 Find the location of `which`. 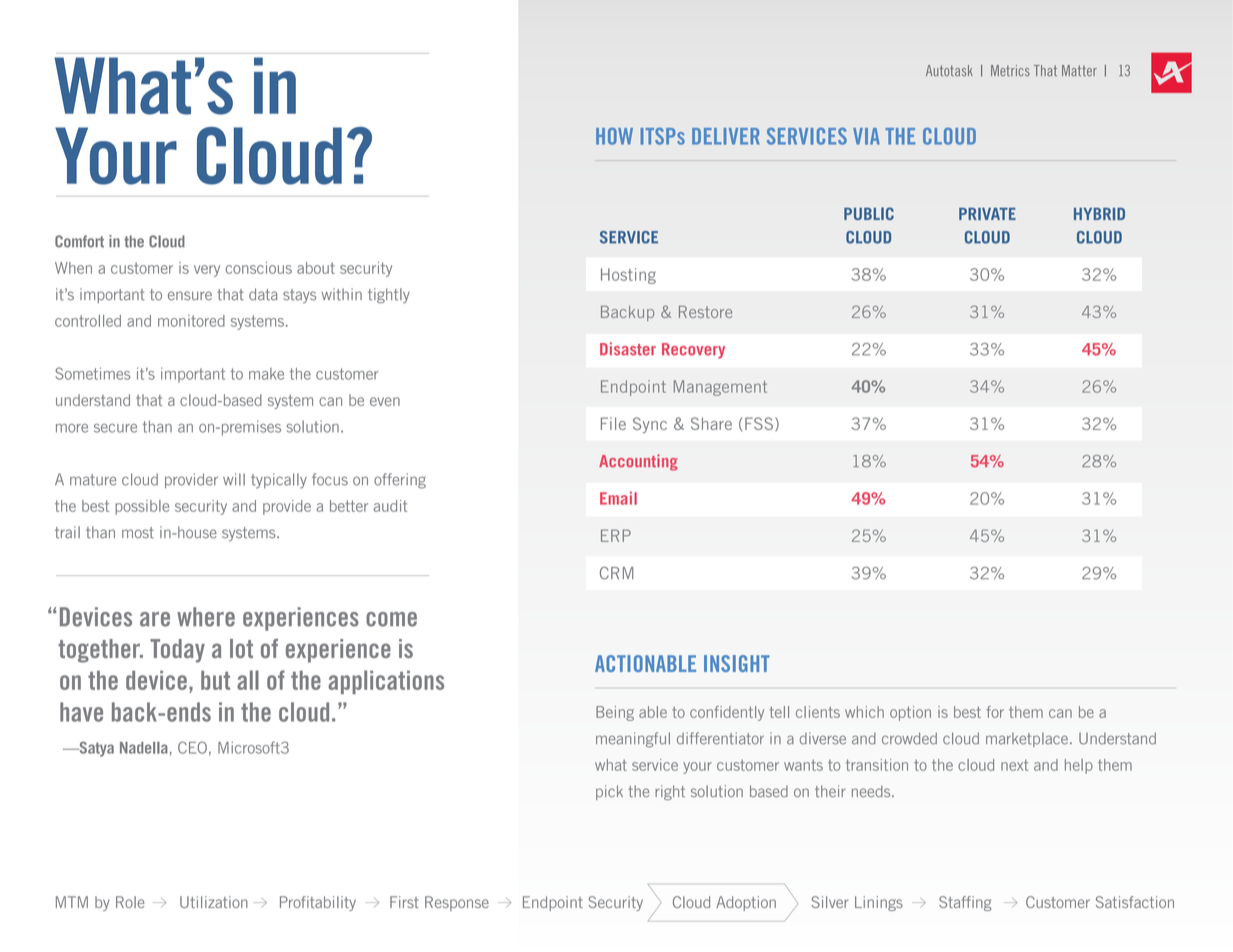

which is located at coordinates (864, 712).
